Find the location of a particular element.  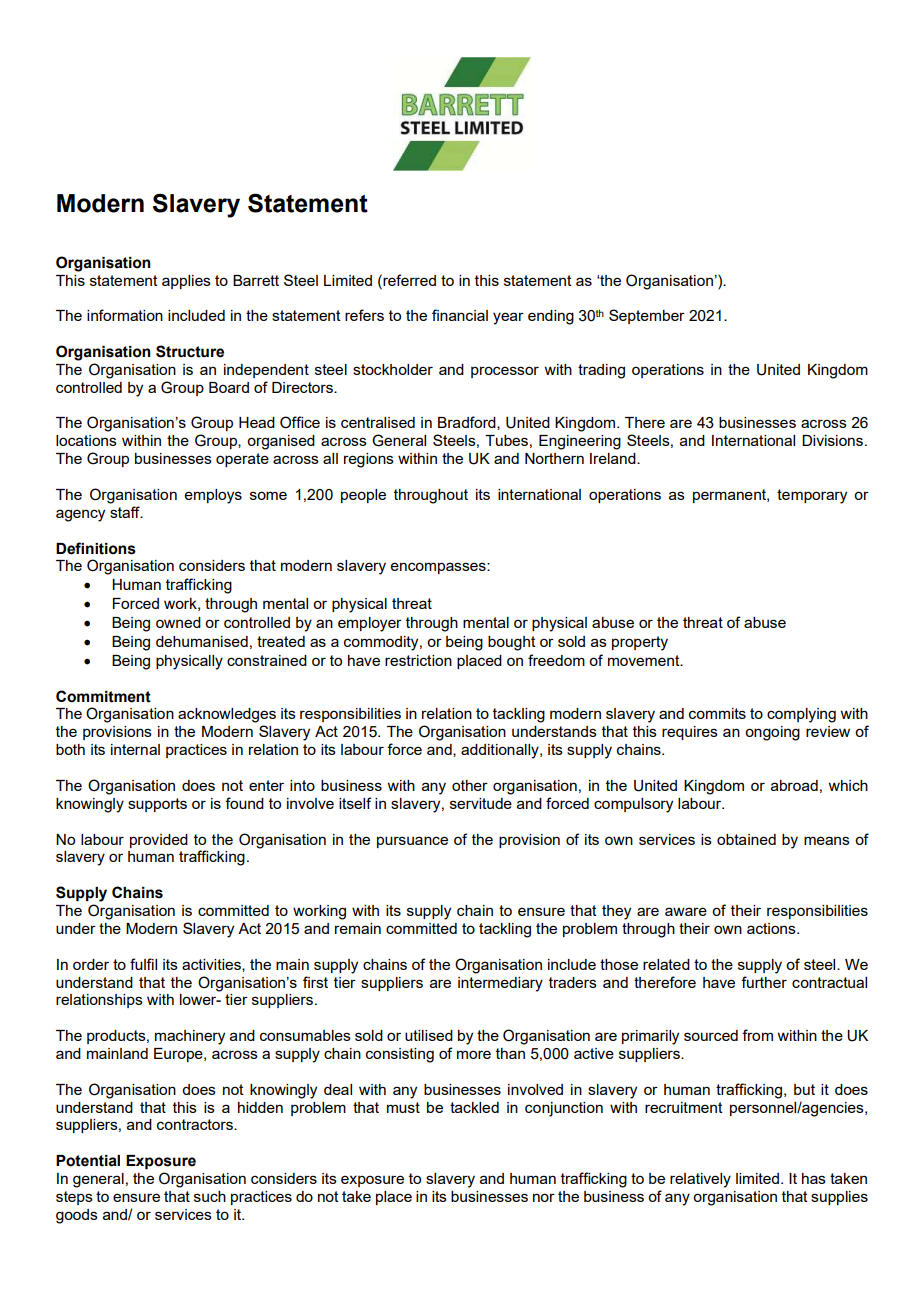

September is located at coordinates (647, 316).
